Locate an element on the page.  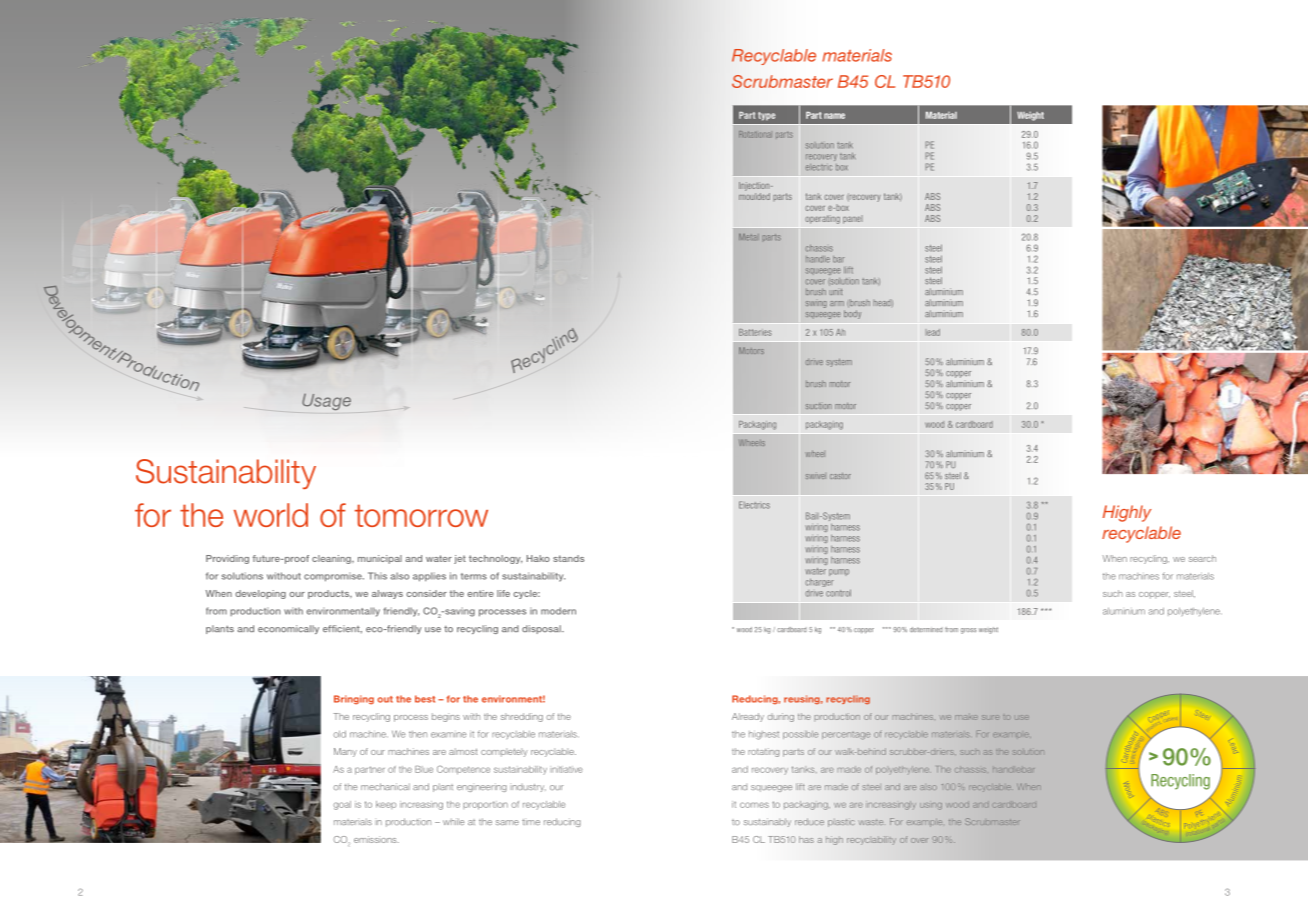
panel is located at coordinates (853, 219).
